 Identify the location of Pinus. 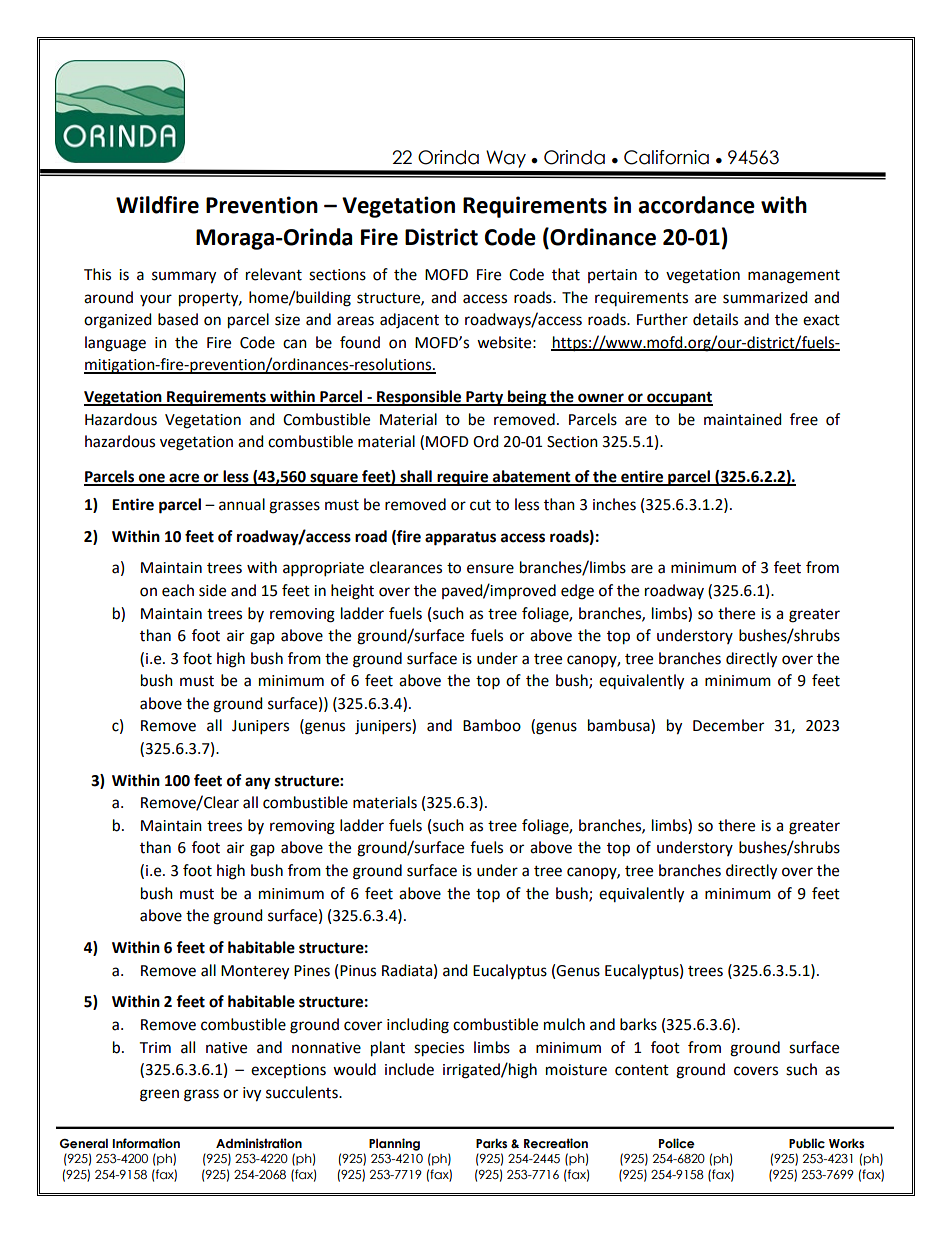
(358, 971).
